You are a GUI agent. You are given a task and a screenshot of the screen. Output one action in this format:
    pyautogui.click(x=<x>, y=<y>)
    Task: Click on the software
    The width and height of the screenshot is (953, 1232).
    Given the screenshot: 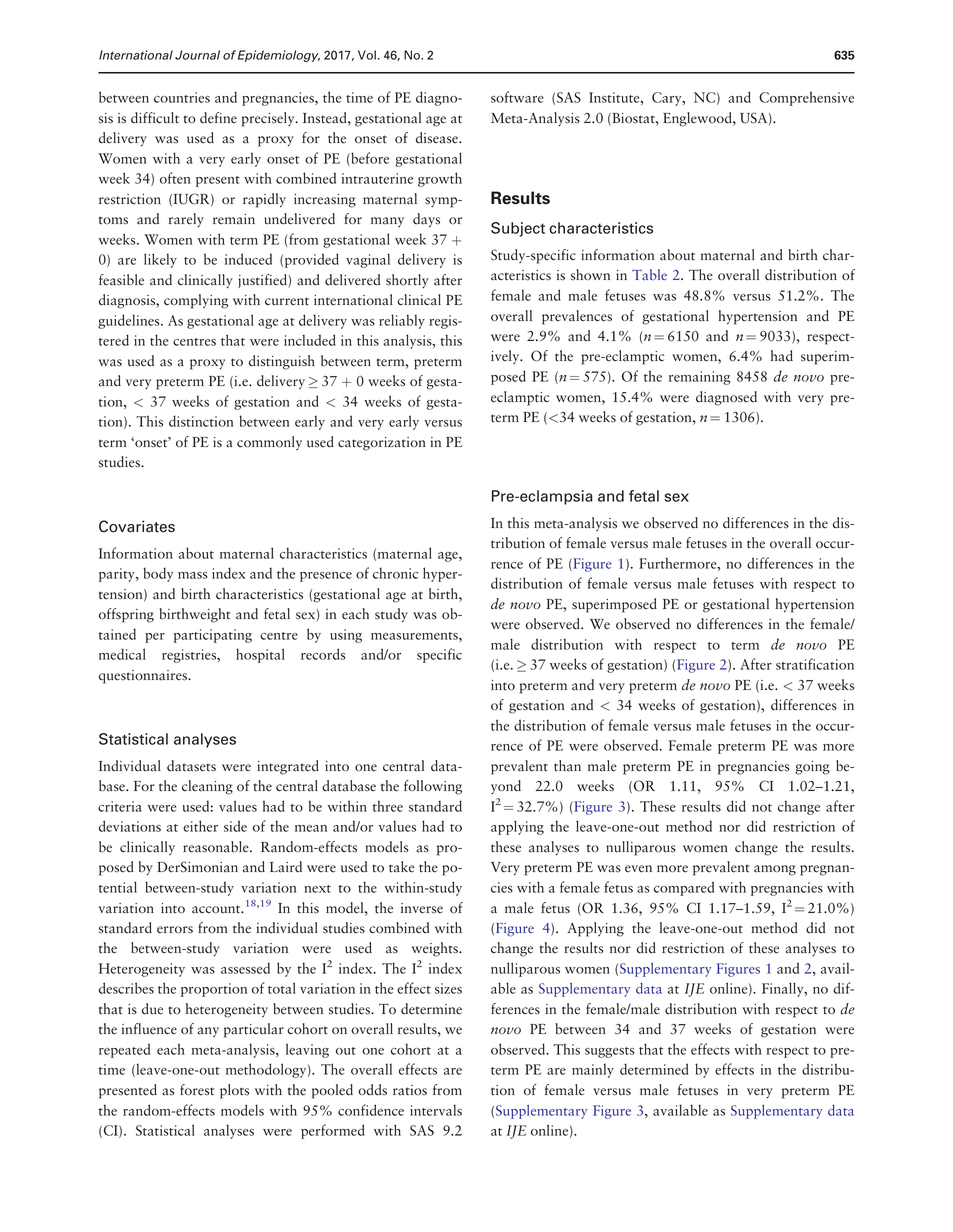 What is the action you would take?
    pyautogui.click(x=517, y=97)
